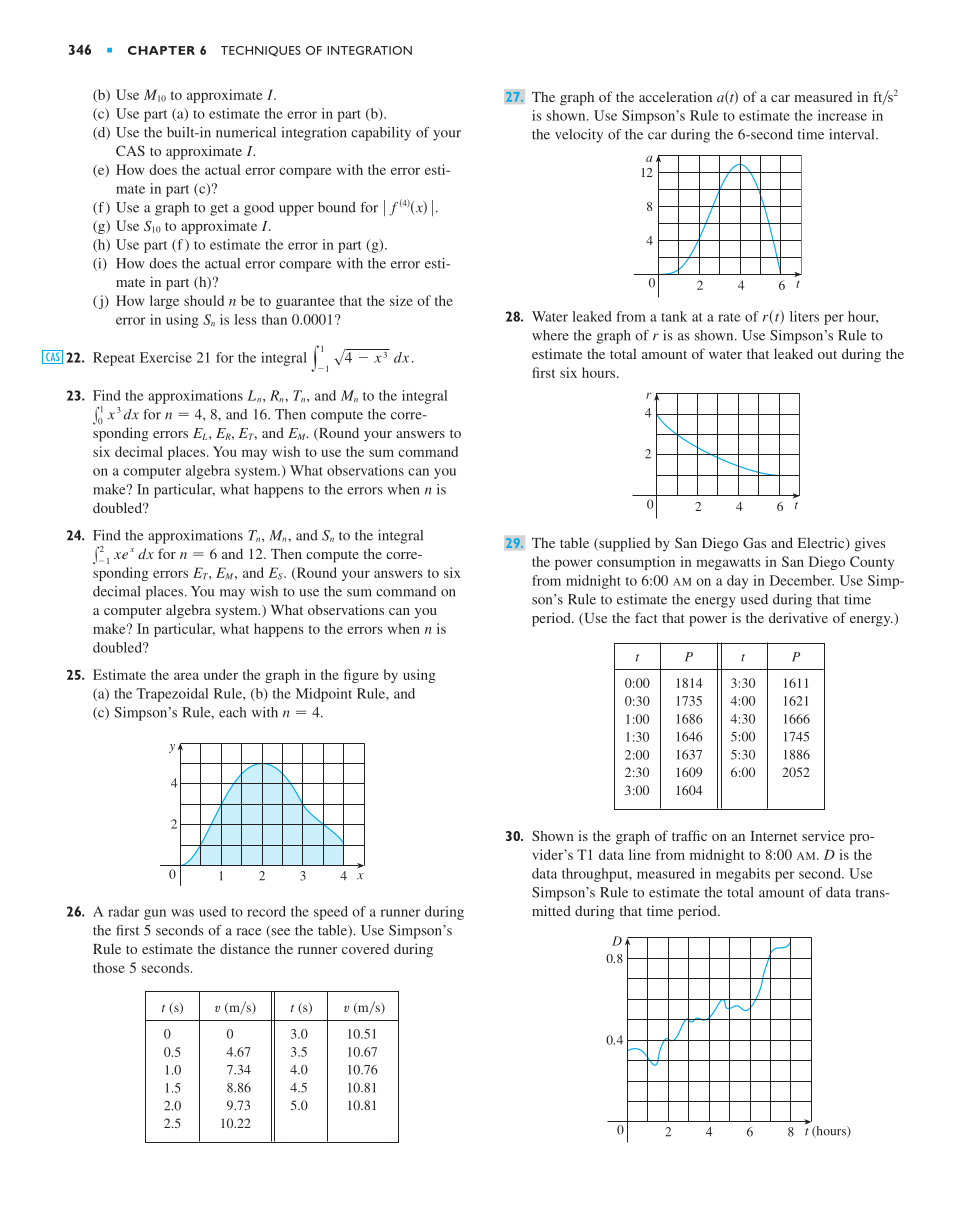 Image resolution: width=980 pixels, height=1225 pixels. Describe the element at coordinates (245, 948) in the screenshot. I see `distance` at that location.
